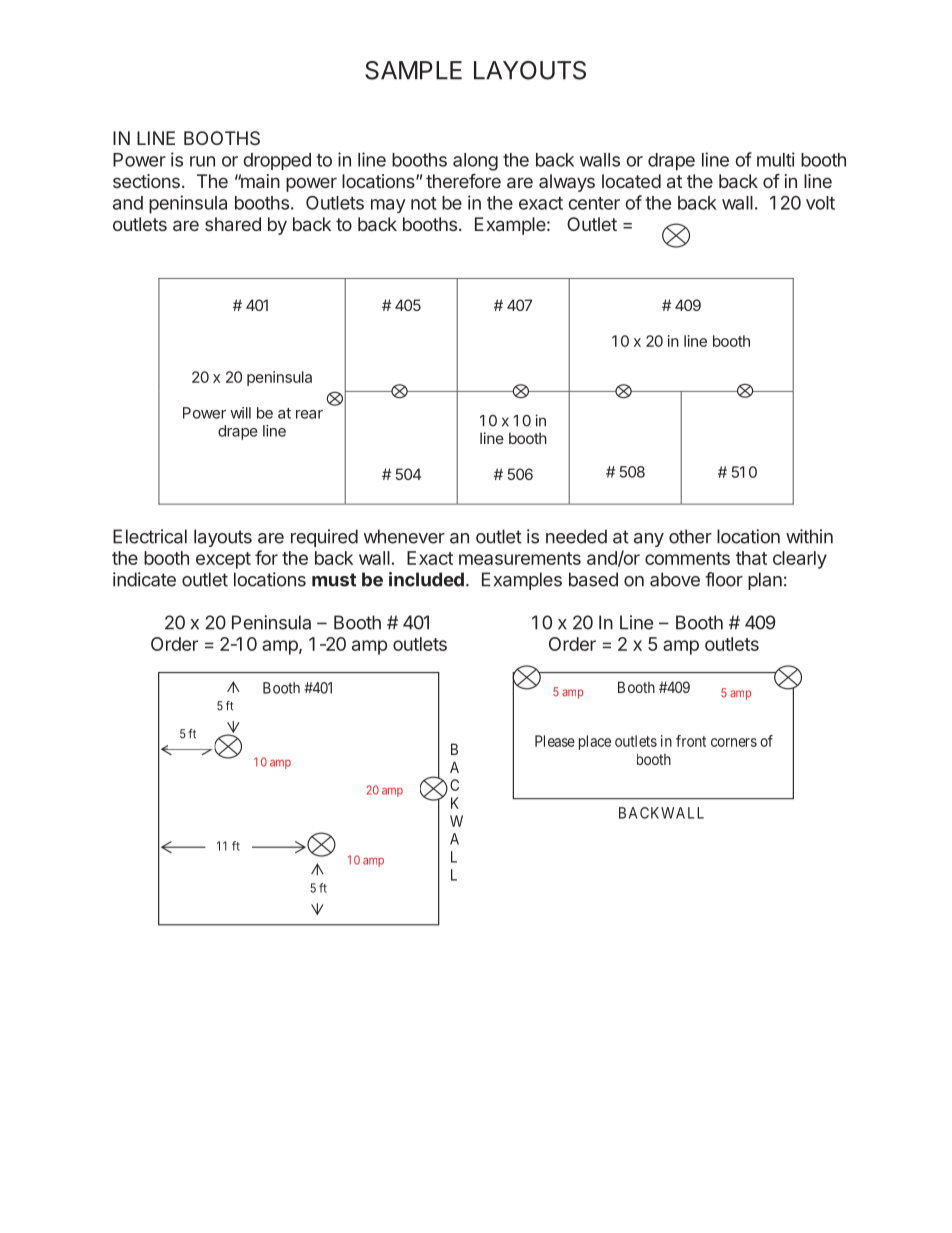 This screenshot has height=1233, width=952. I want to click on included, so click(426, 579).
